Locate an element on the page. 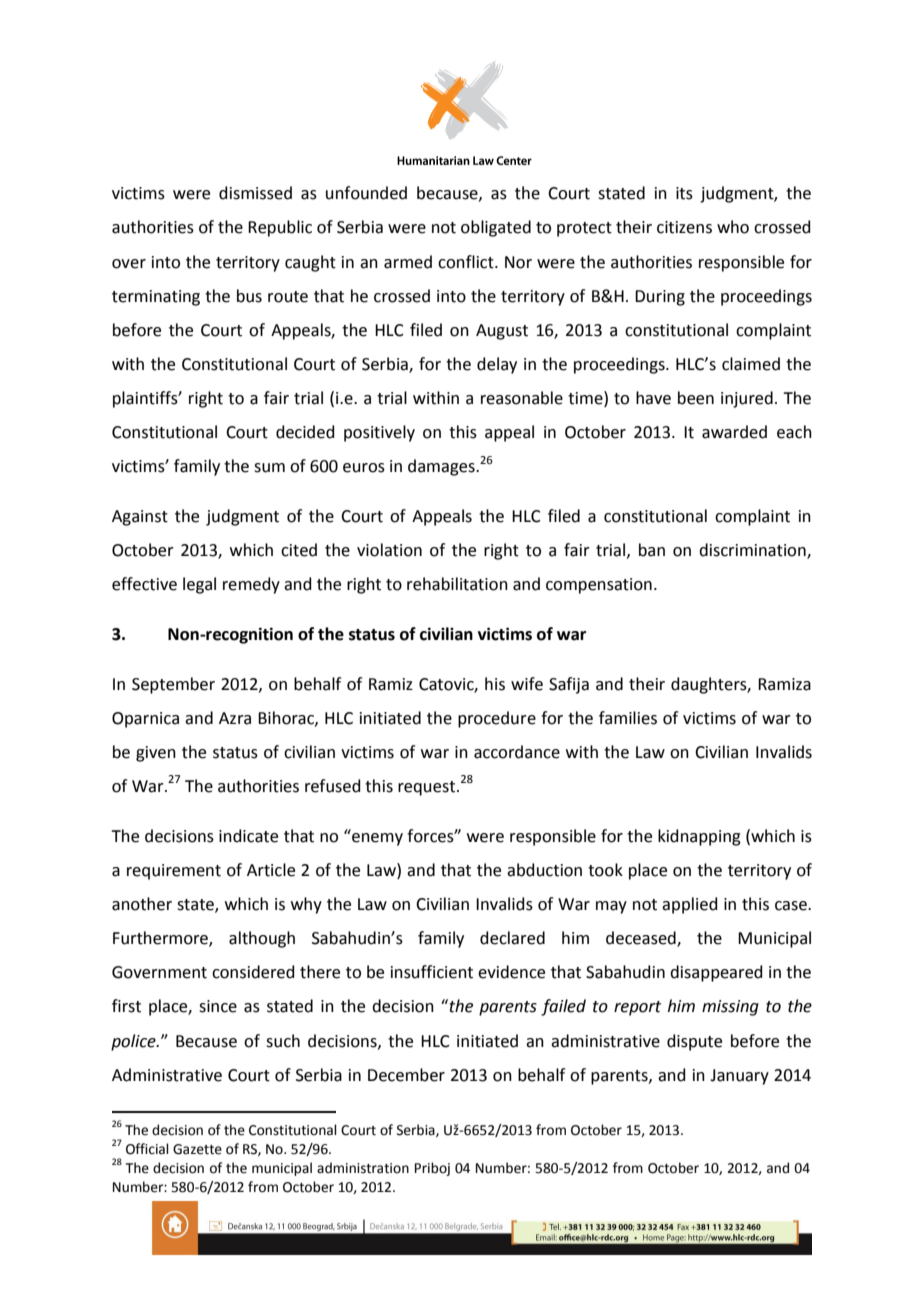 The image size is (924, 1308). rehabilitation is located at coordinates (457, 584).
